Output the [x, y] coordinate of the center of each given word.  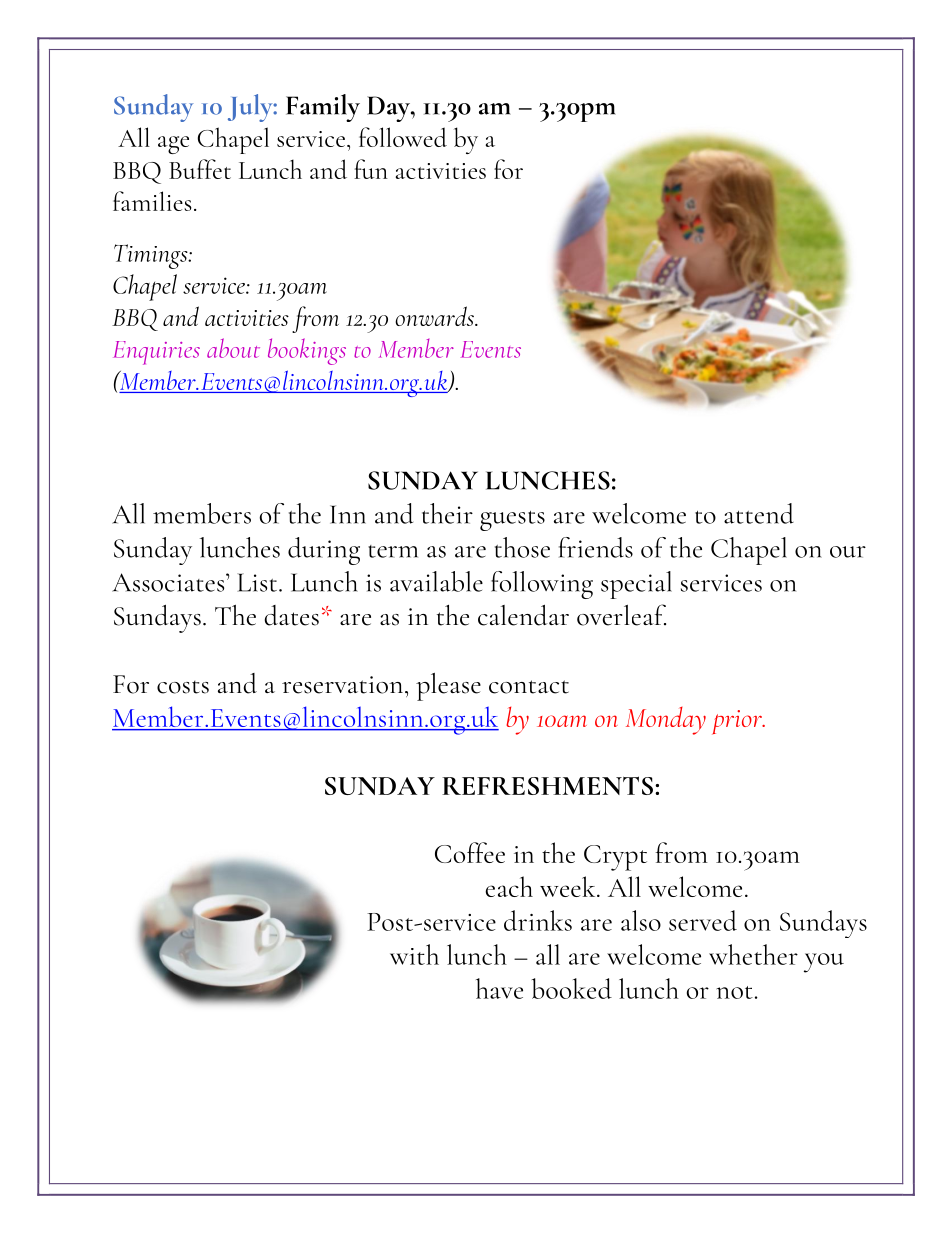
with [414, 954]
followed [403, 137]
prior [738, 722]
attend [759, 513]
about [233, 348]
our [848, 552]
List [258, 582]
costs [183, 687]
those [522, 547]
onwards [435, 316]
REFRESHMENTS [547, 785]
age [173, 145]
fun [371, 169]
